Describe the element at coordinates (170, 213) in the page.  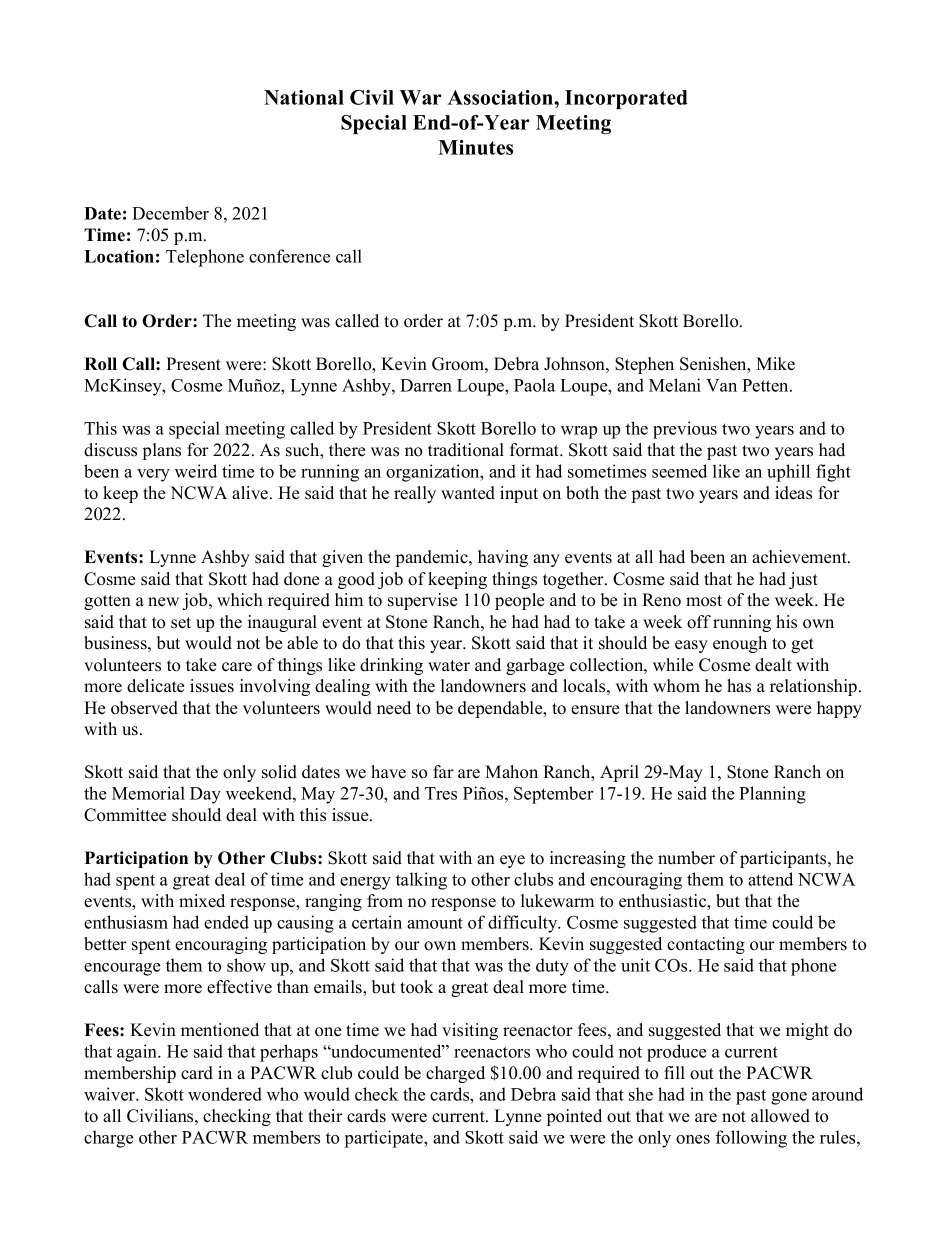
I see `December` at that location.
